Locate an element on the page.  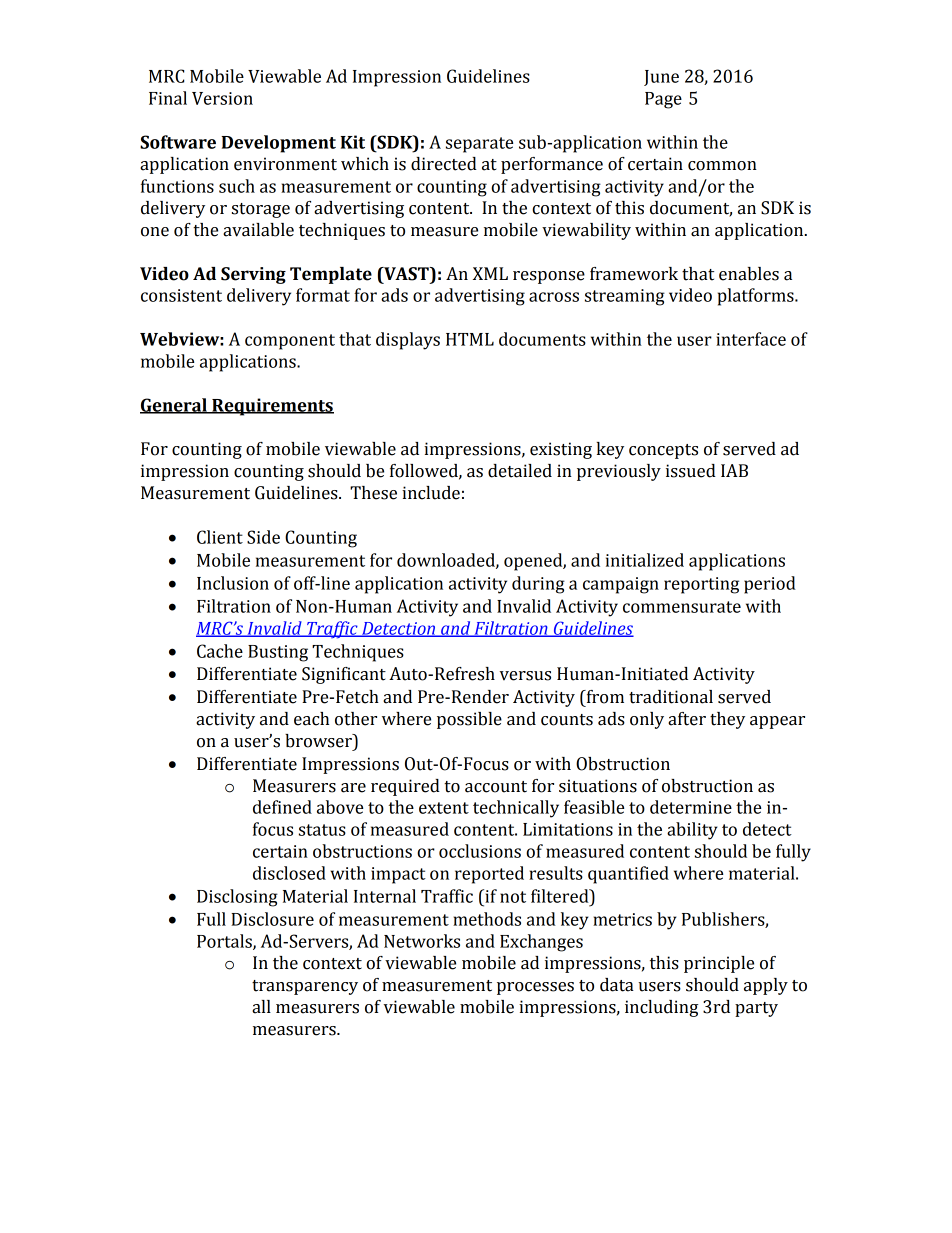
Version is located at coordinates (222, 98).
